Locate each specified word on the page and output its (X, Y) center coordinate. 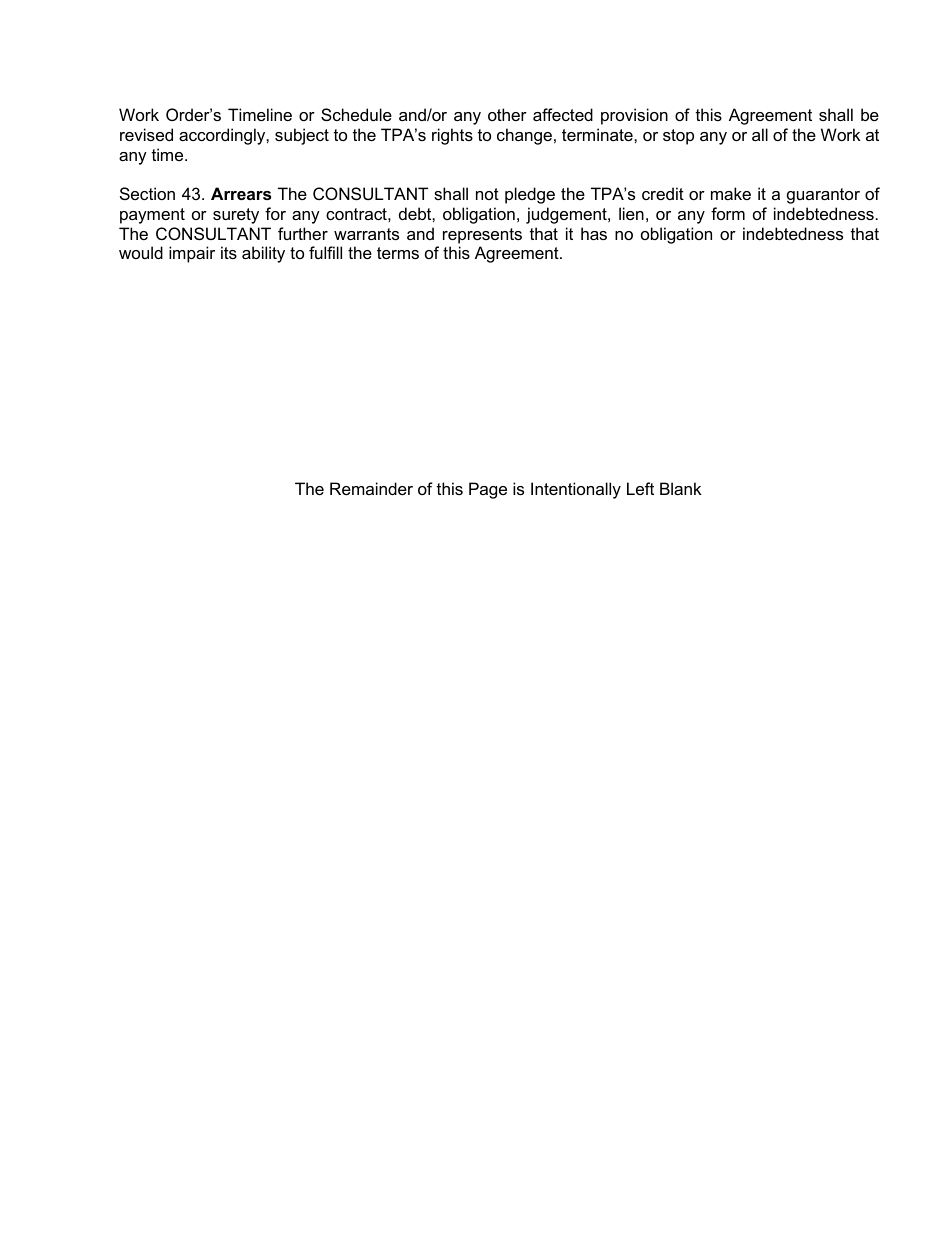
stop (678, 137)
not (487, 194)
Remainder (371, 488)
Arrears (241, 193)
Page (488, 490)
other (507, 114)
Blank (681, 488)
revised (146, 134)
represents (482, 236)
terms (398, 253)
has (594, 233)
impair (192, 254)
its (229, 252)
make (731, 193)
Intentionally (576, 490)
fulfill (325, 252)
